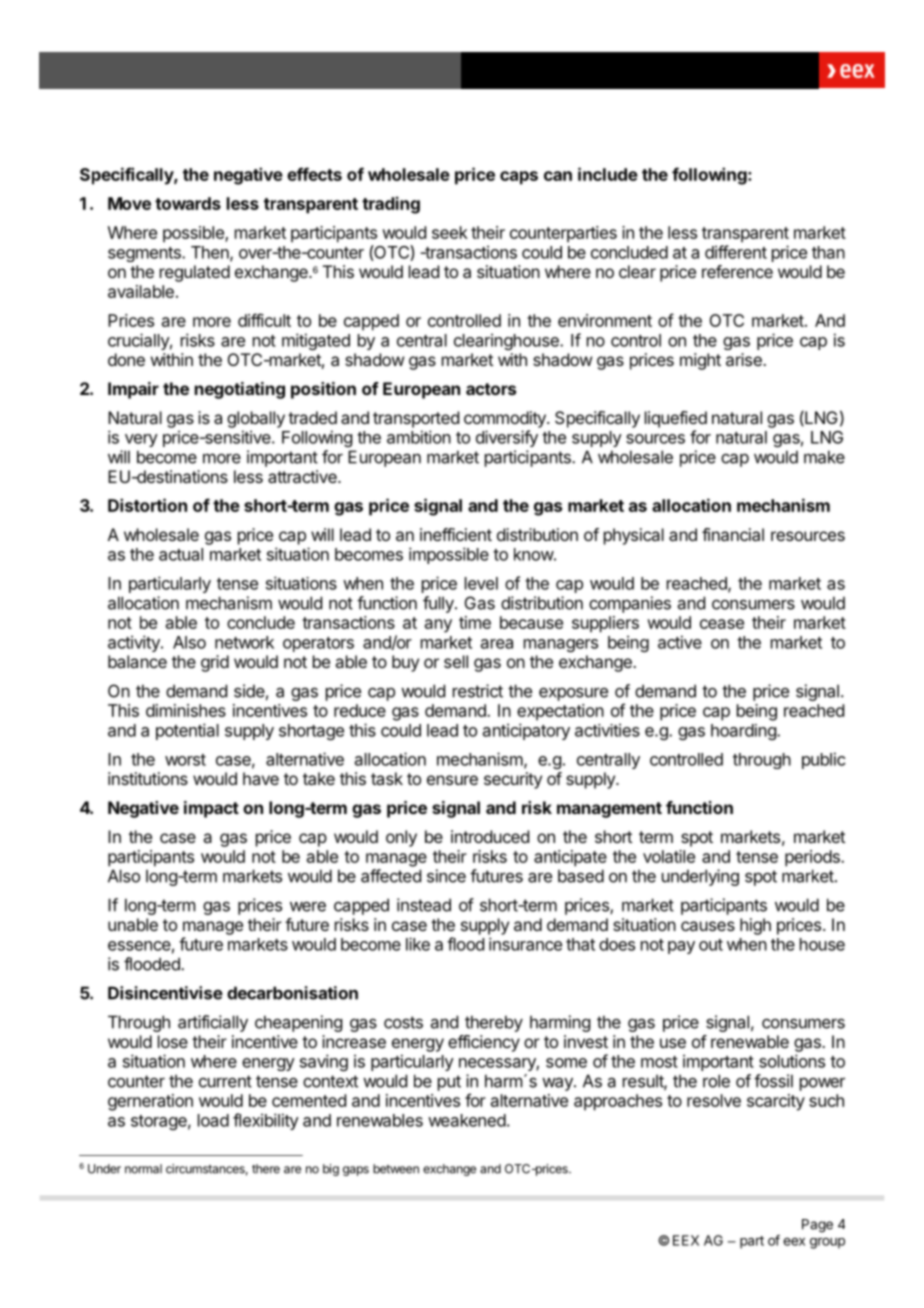 The image size is (924, 1308). What do you see at coordinates (186, 710) in the page?
I see `diminishes` at bounding box center [186, 710].
